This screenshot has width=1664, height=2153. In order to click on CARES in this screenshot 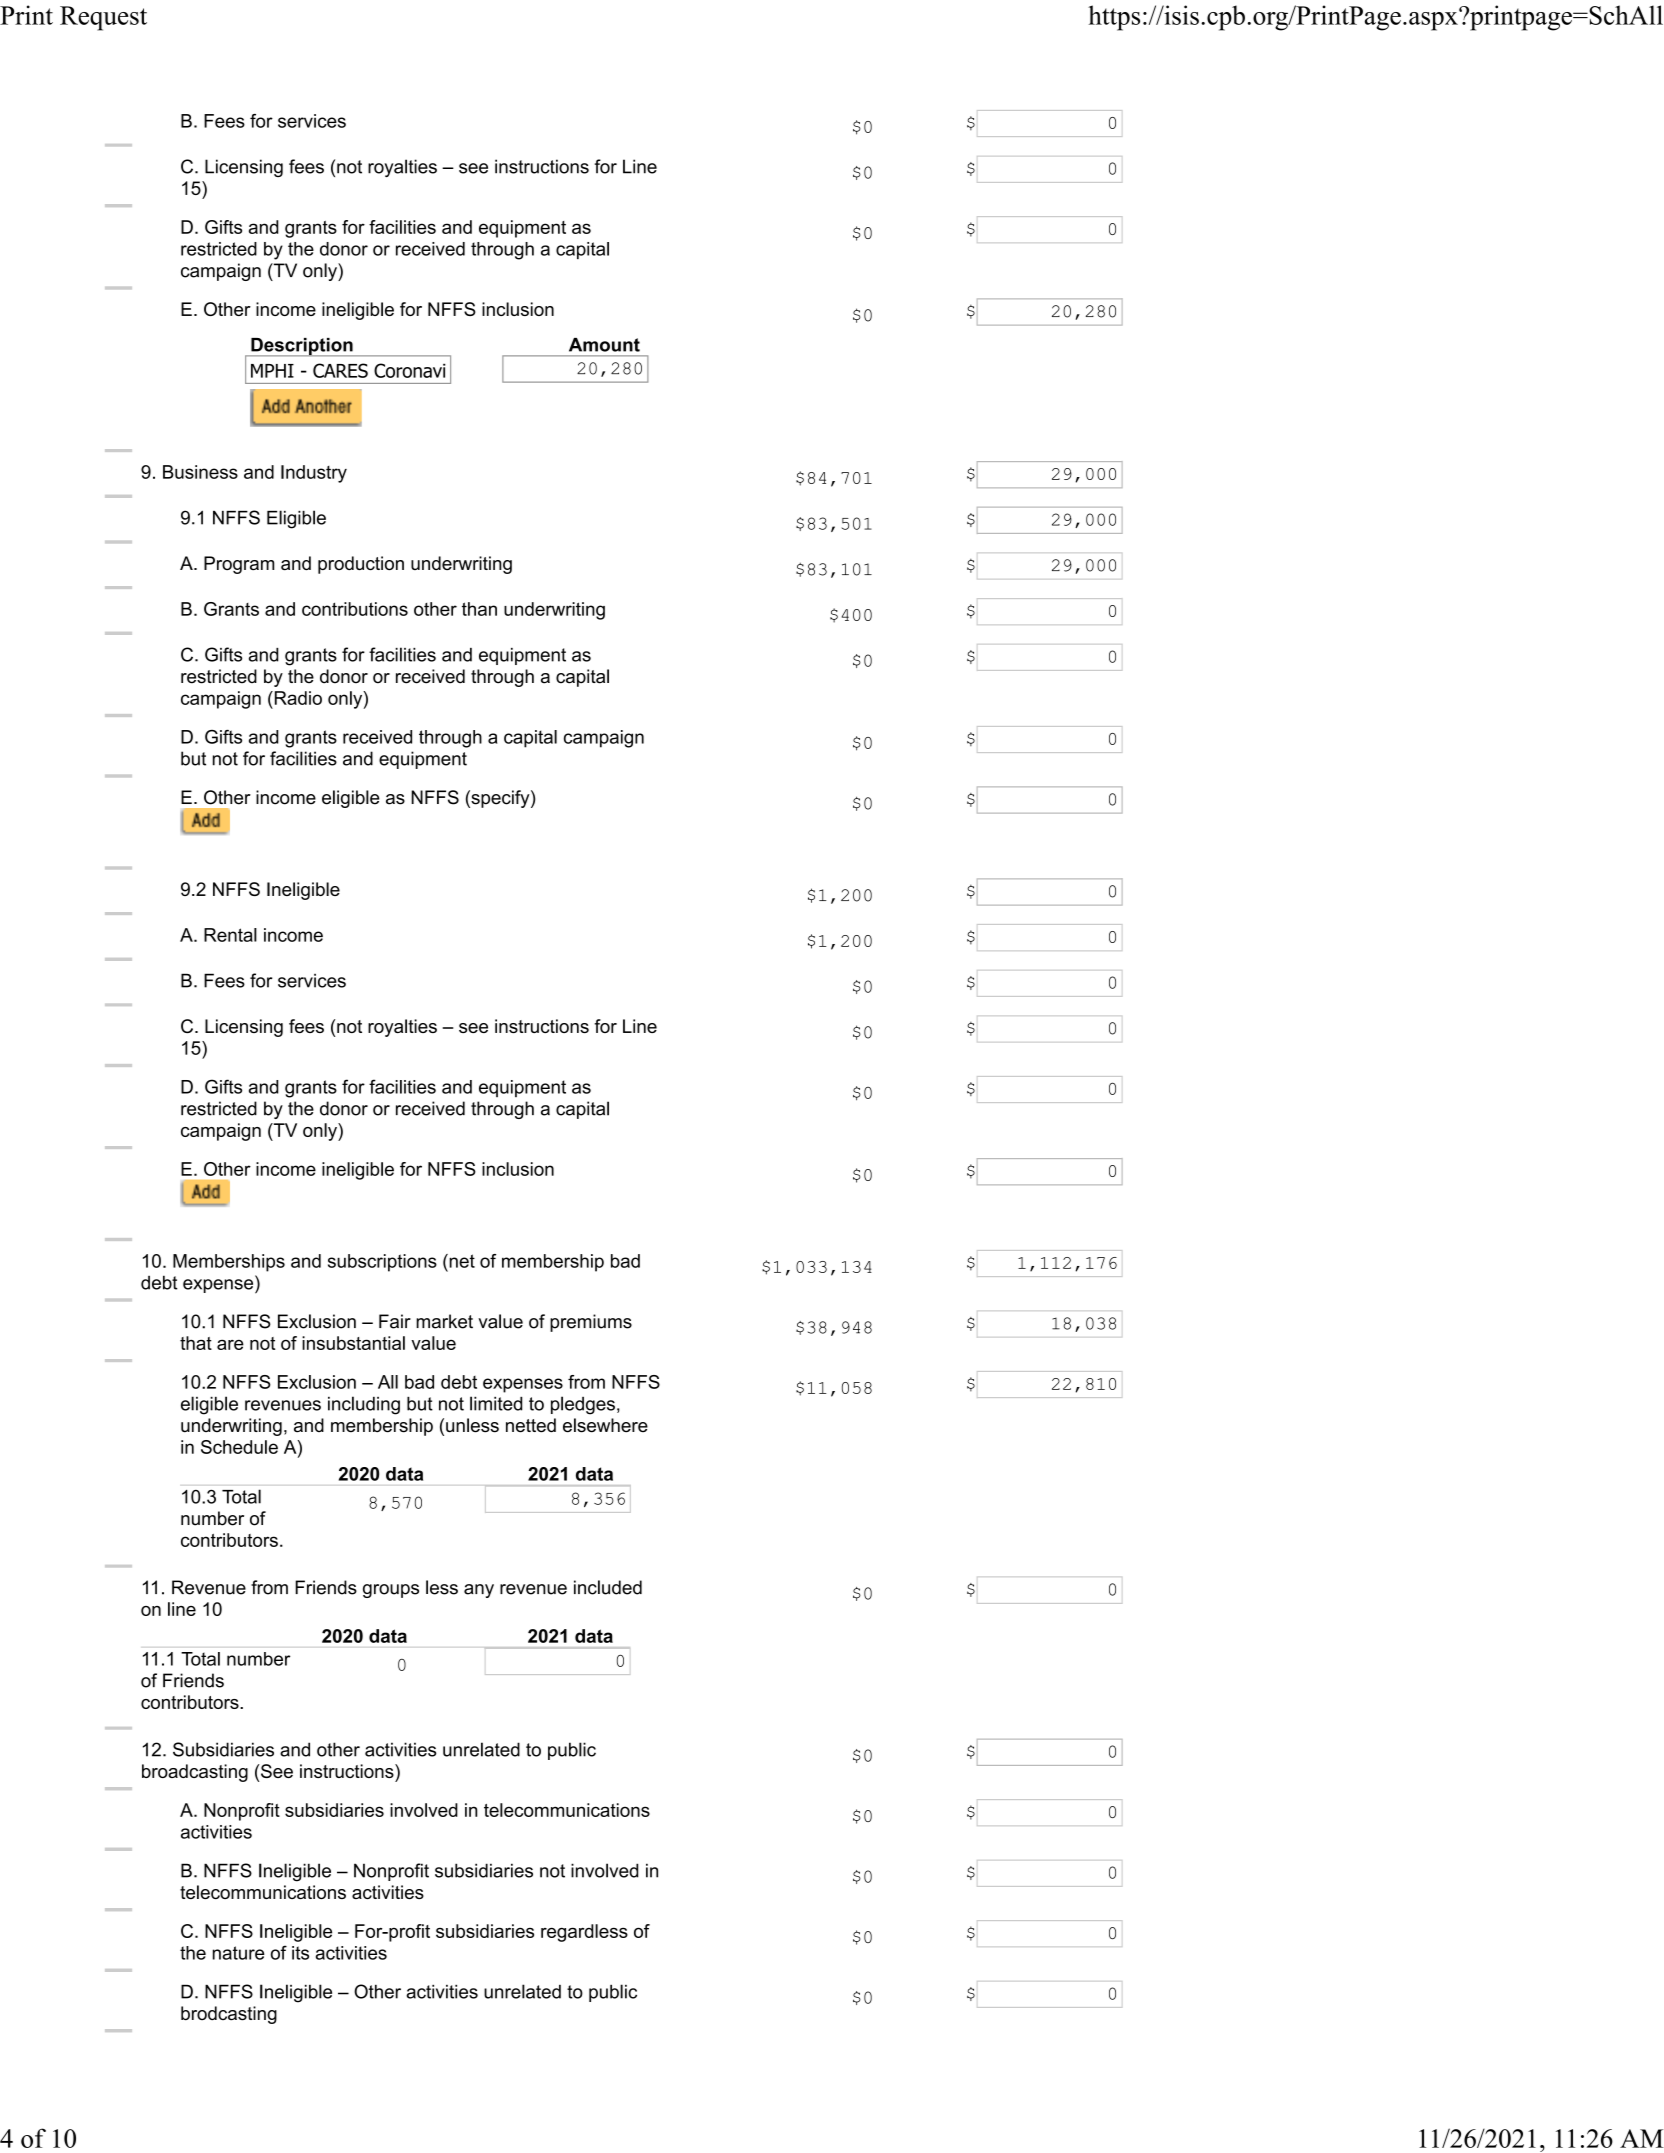, I will do `click(340, 370)`.
